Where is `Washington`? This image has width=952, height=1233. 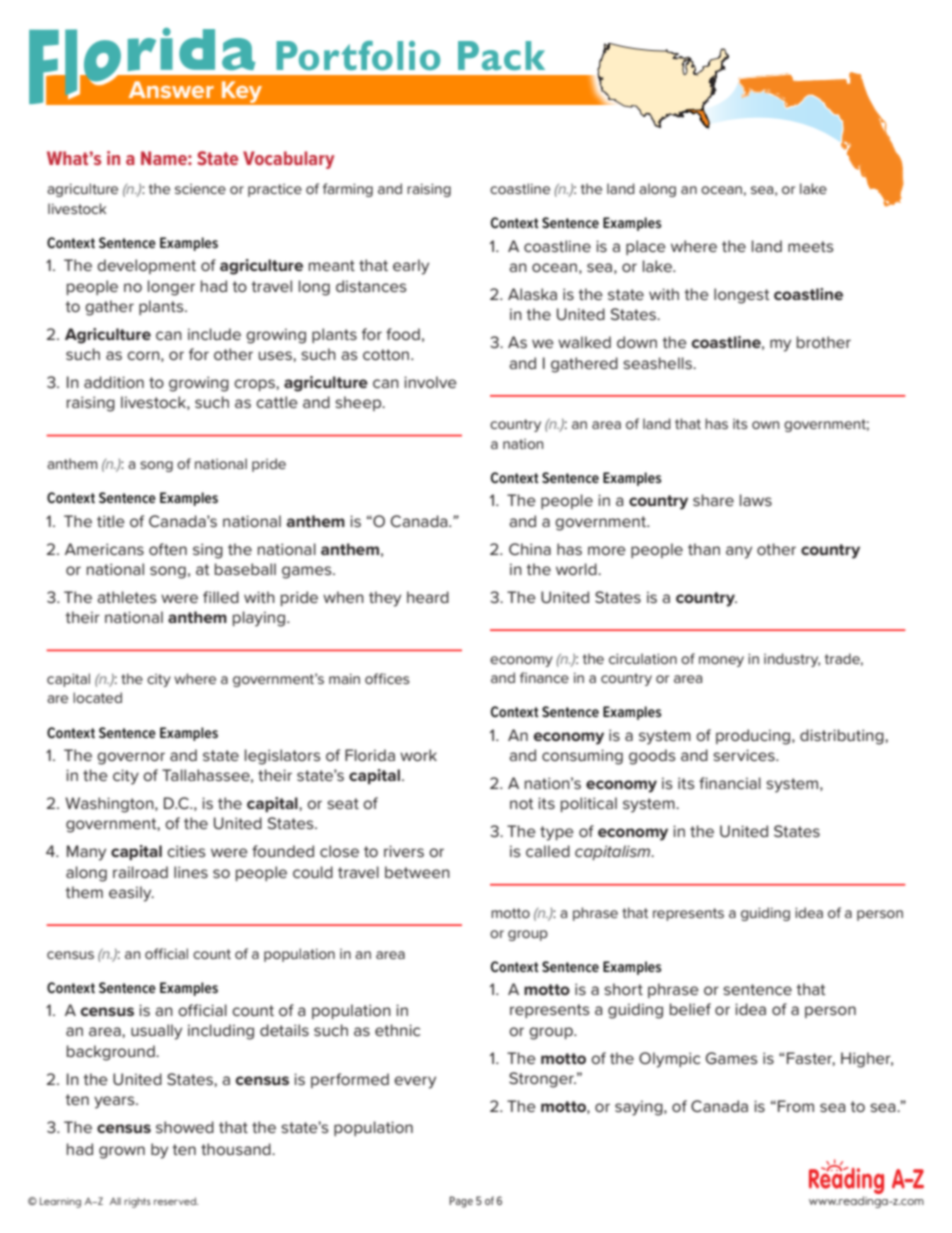 Washington is located at coordinates (110, 805).
